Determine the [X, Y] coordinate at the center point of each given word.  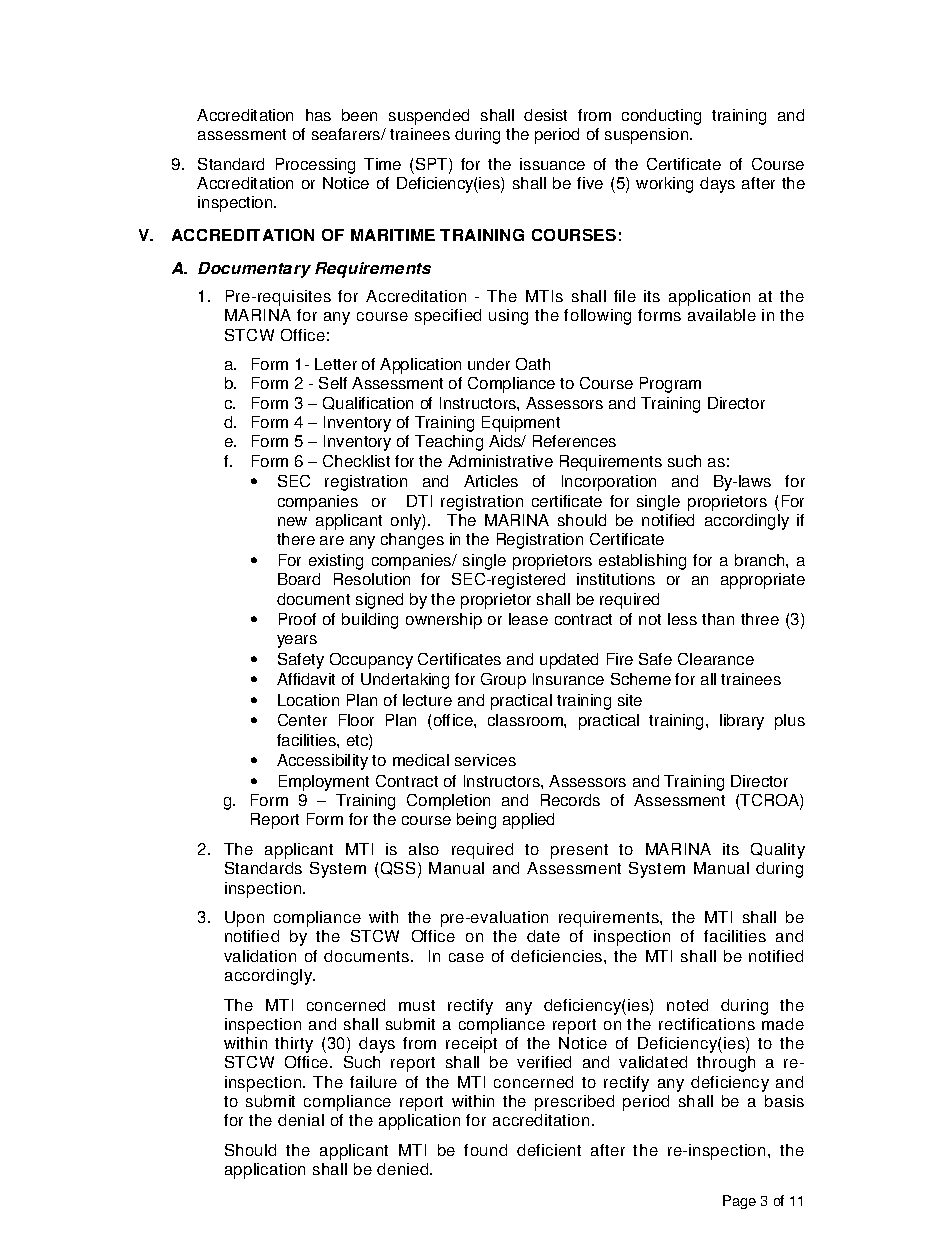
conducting [661, 117]
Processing [315, 166]
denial [301, 1120]
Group [503, 681]
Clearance [716, 659]
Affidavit [306, 679]
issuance [552, 164]
